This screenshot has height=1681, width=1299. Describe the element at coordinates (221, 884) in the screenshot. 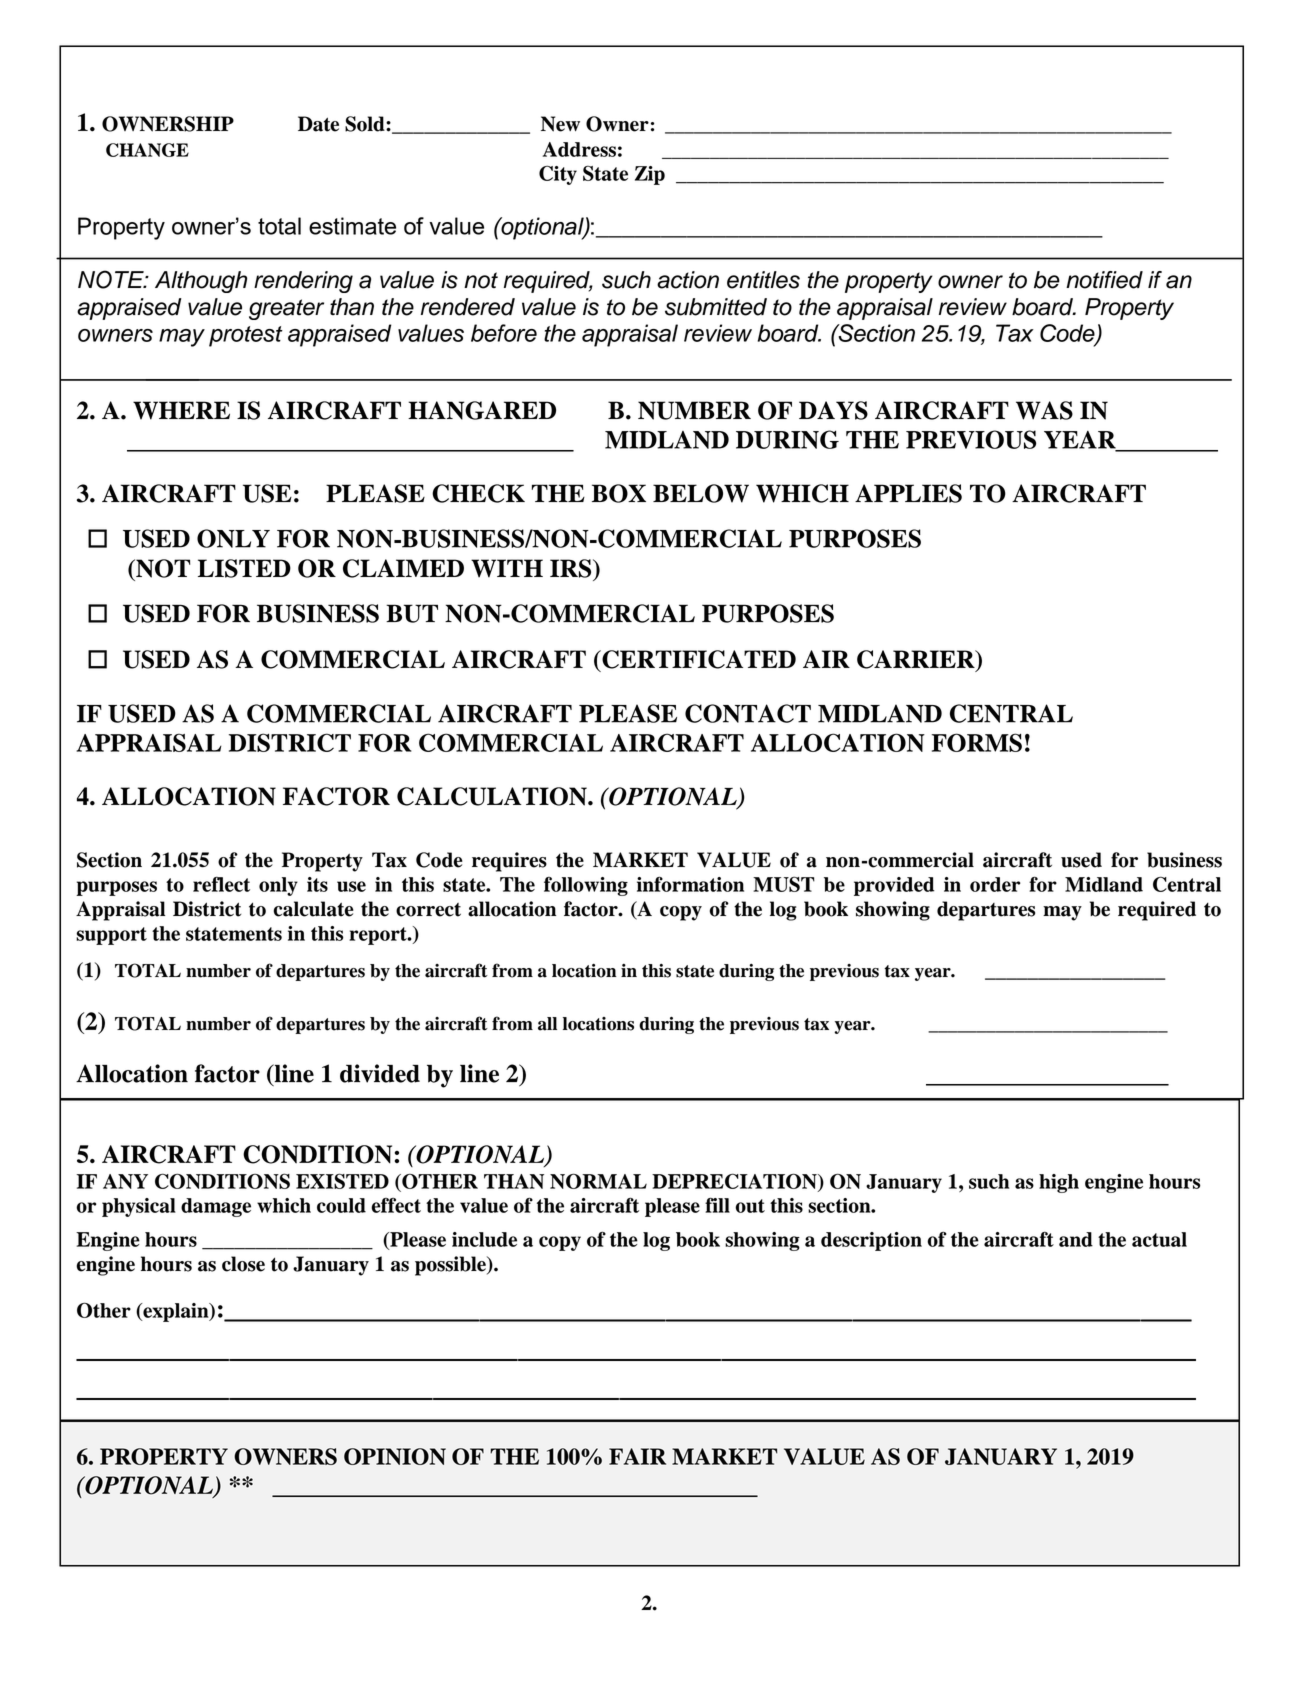

I see `reflect` at that location.
